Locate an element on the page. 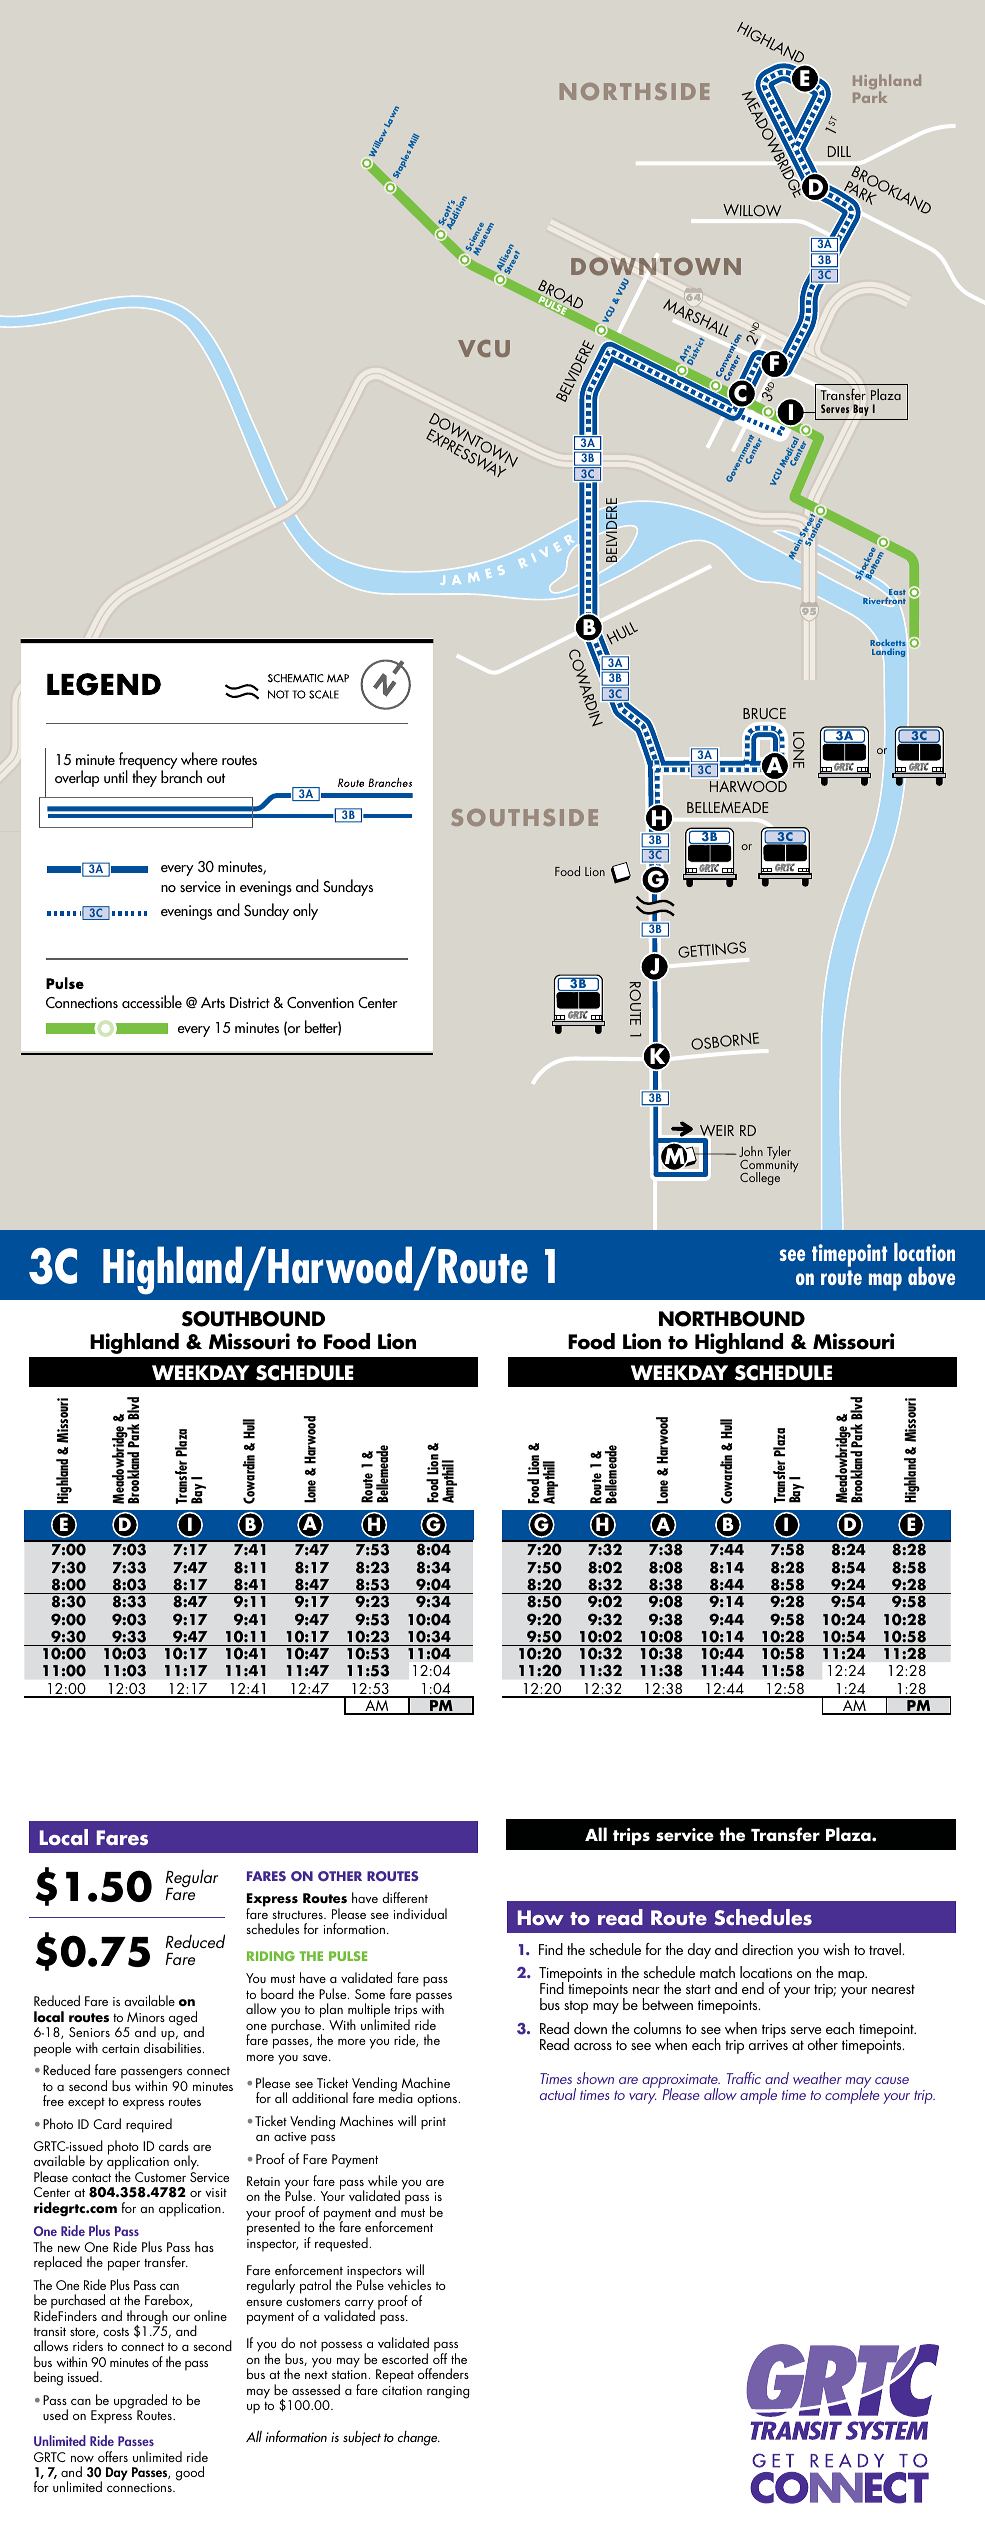 Image resolution: width=985 pixels, height=2535 pixels. upgraded is located at coordinates (140, 2402).
